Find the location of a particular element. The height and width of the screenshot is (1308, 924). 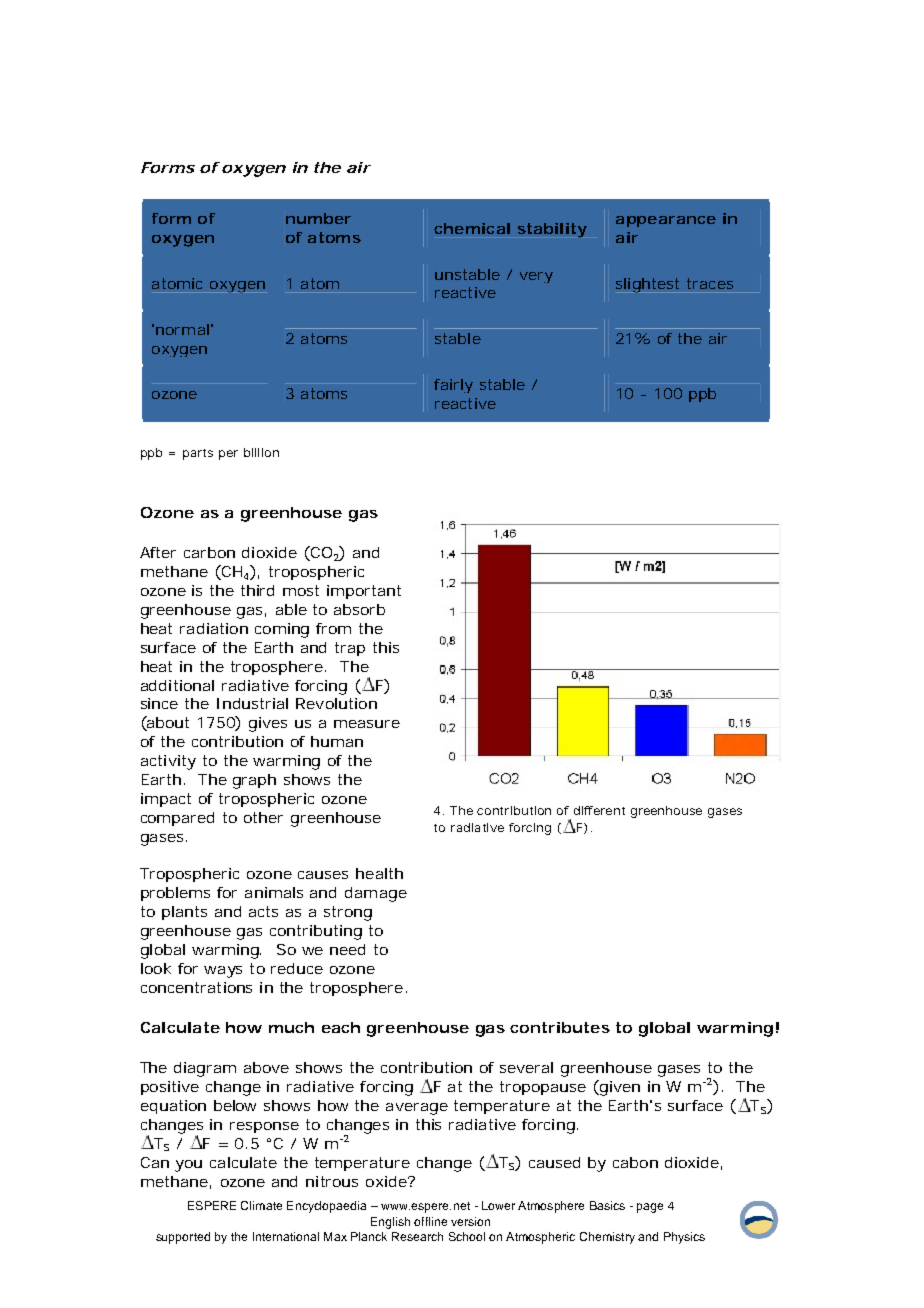

offline is located at coordinates (430, 1221).
